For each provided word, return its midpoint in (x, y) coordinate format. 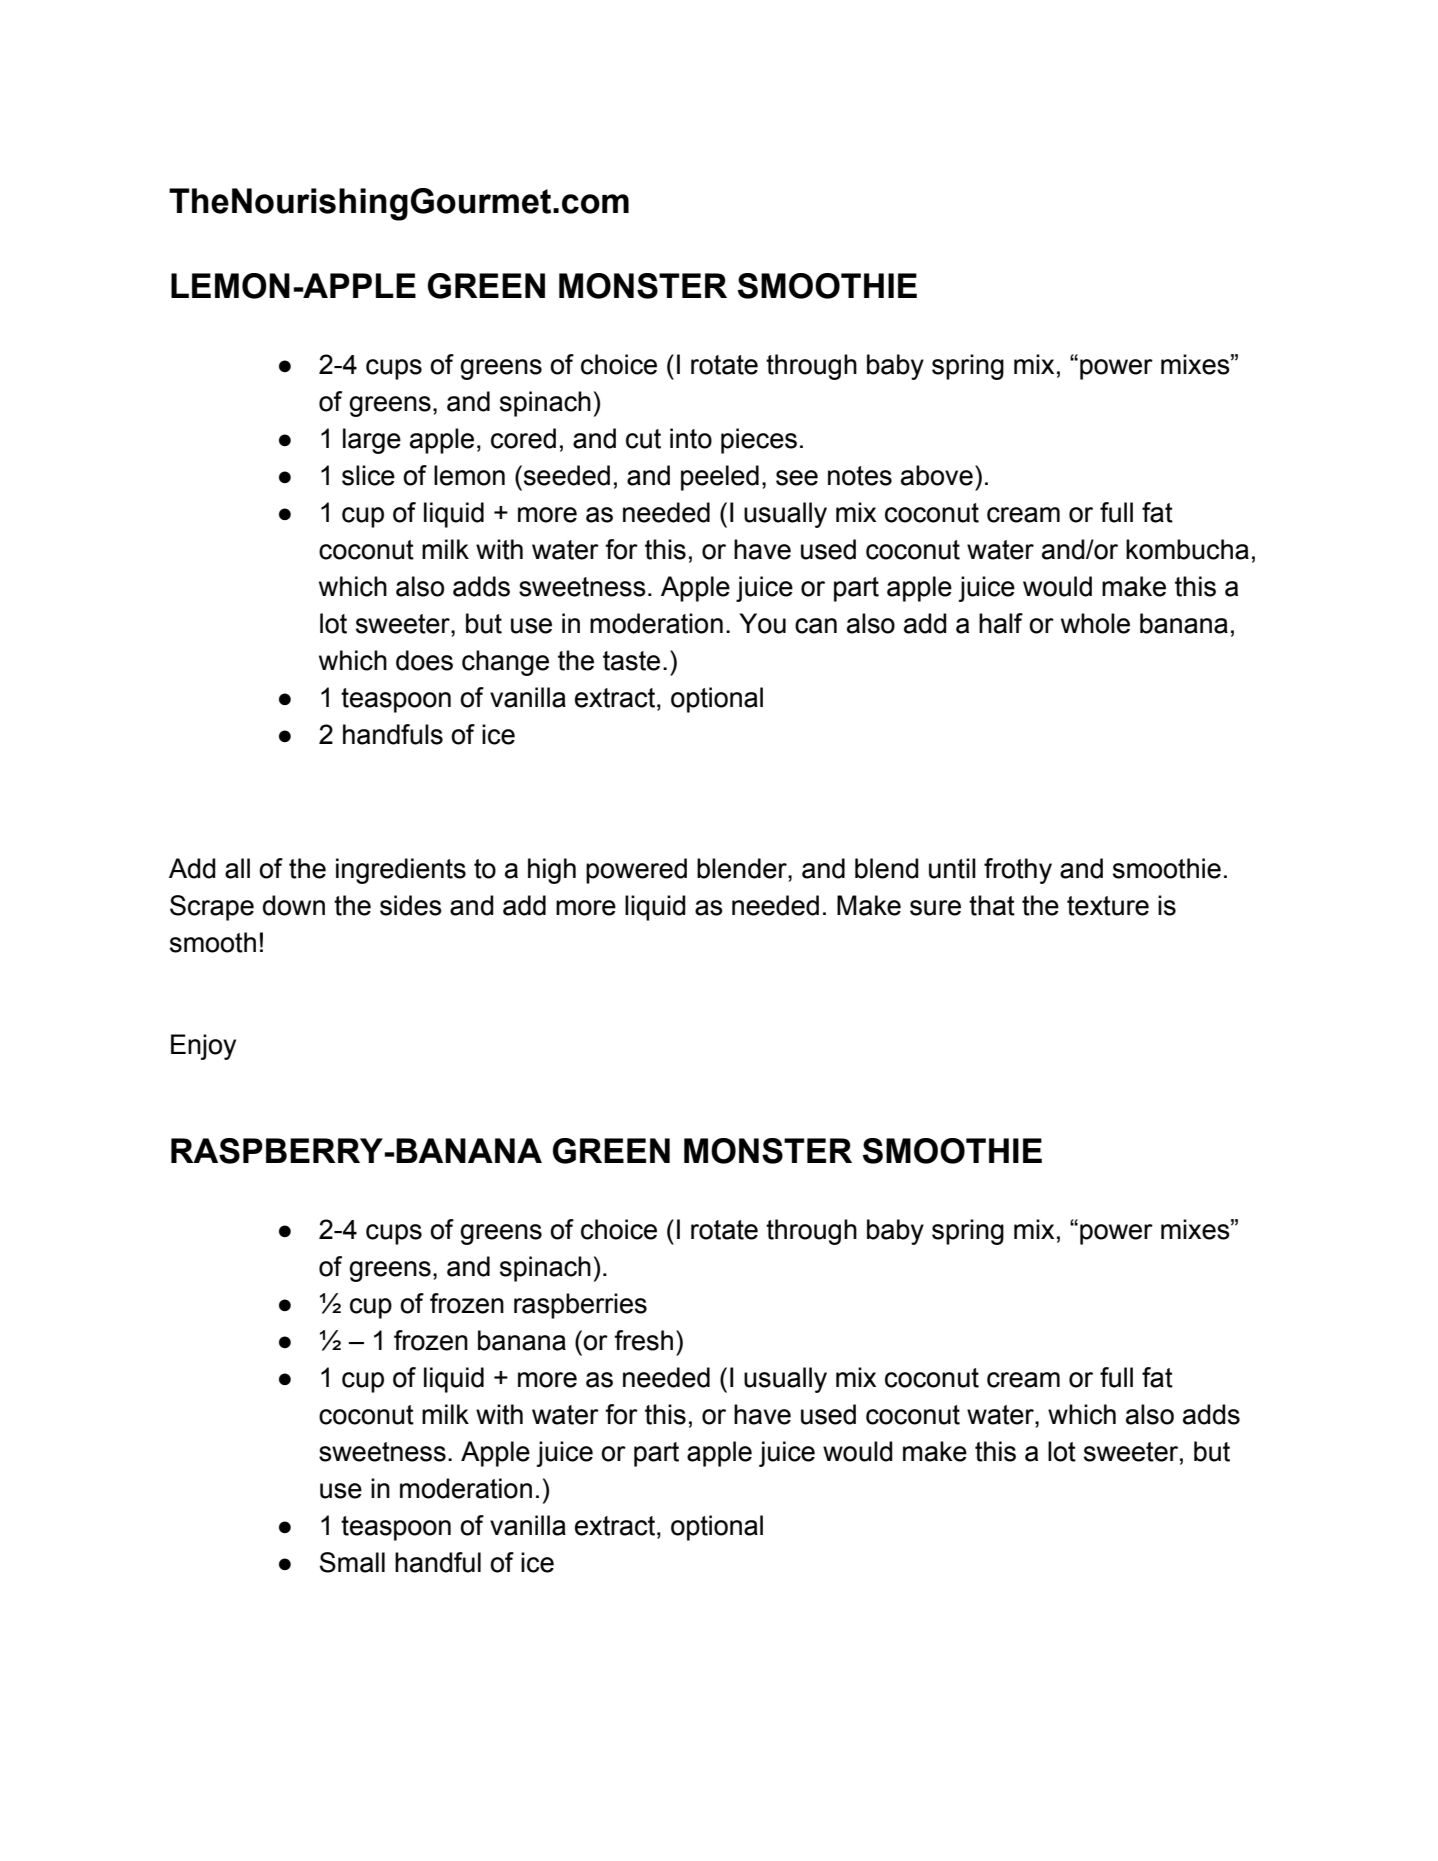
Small (352, 1562)
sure (935, 908)
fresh (643, 1340)
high (552, 871)
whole (1095, 623)
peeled (720, 478)
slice (368, 475)
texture (1108, 906)
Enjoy (203, 1047)
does (424, 660)
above (937, 475)
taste (631, 661)
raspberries (580, 1306)
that (992, 905)
